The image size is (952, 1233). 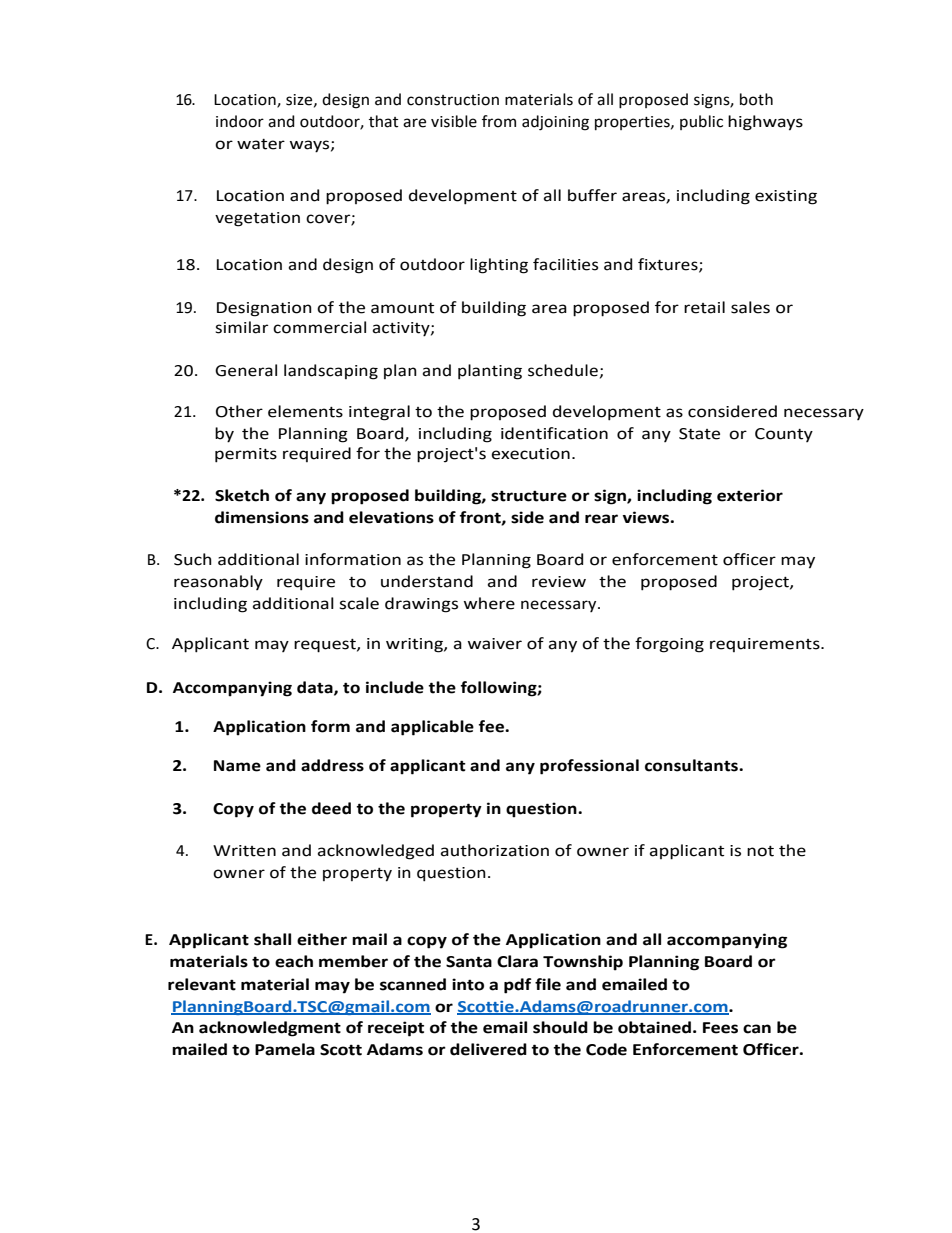 I want to click on delivered, so click(x=488, y=1049).
